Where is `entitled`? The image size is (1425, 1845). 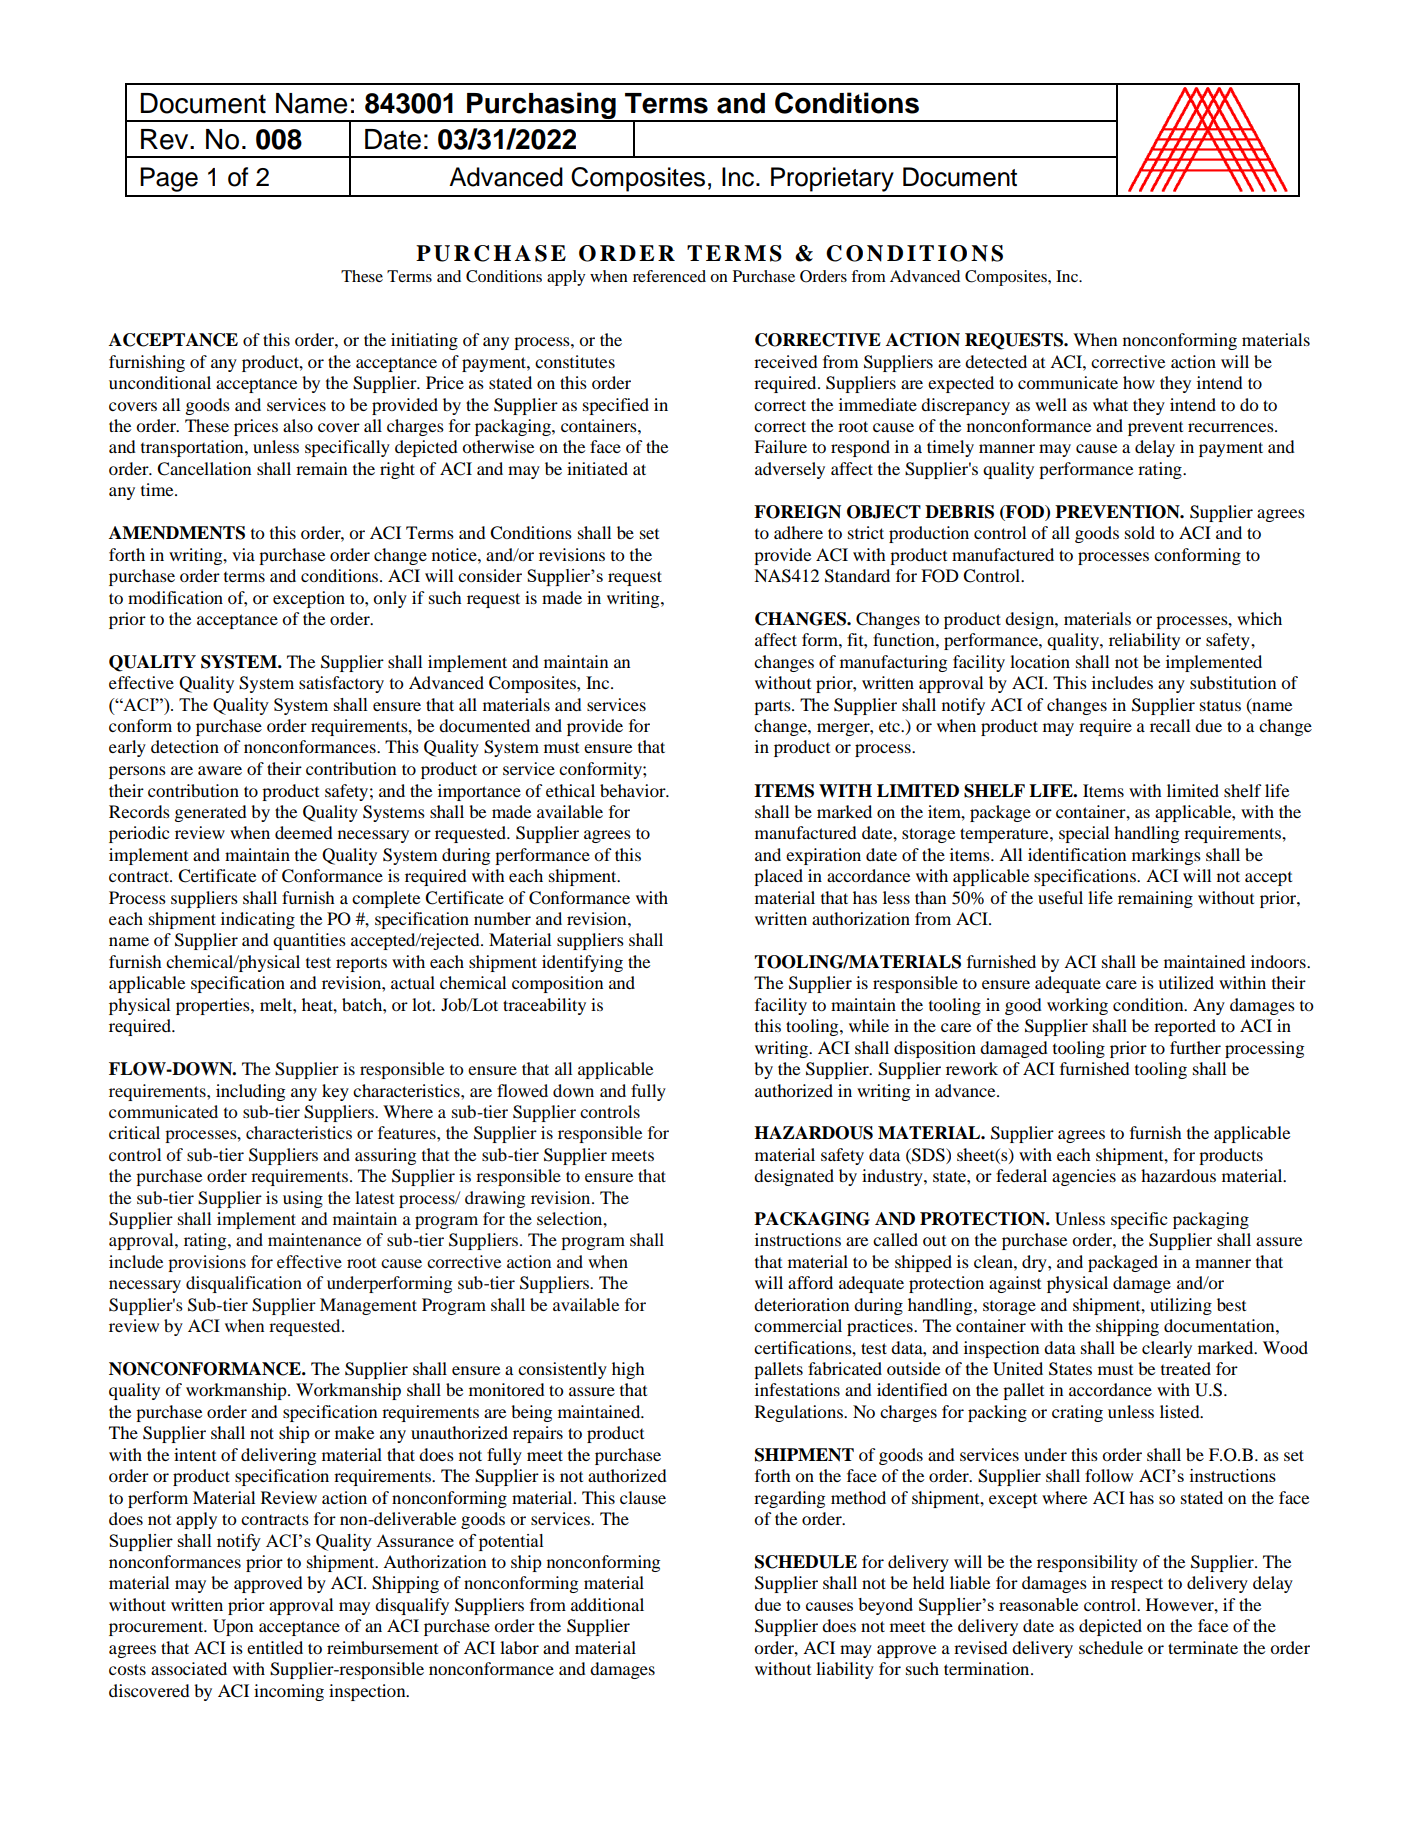 entitled is located at coordinates (275, 1647).
